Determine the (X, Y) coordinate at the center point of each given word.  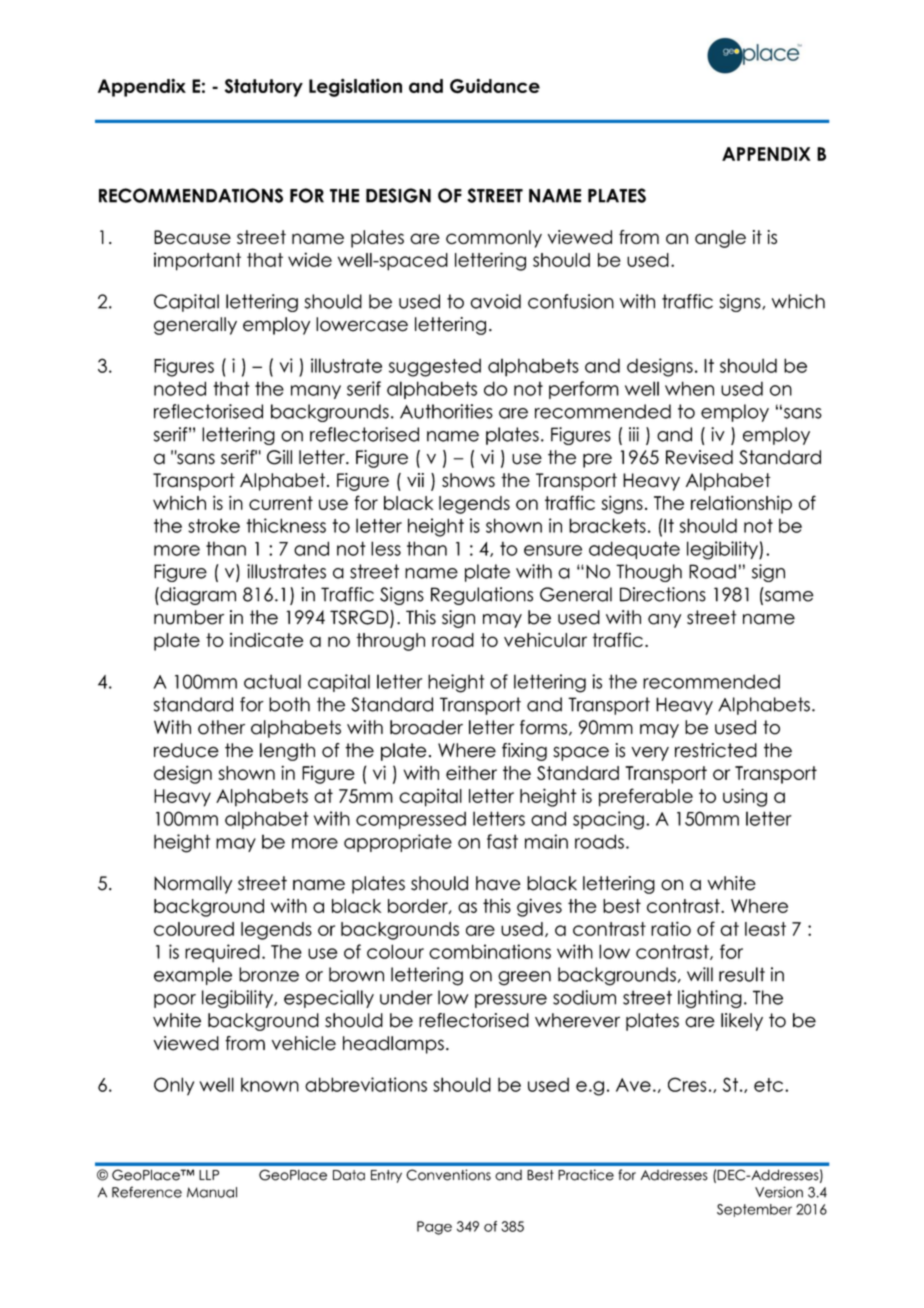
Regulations (482, 596)
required (222, 953)
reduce (186, 750)
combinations (490, 951)
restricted (716, 750)
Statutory (264, 88)
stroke (214, 525)
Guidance (495, 86)
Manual (212, 1192)
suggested (435, 367)
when (689, 388)
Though (649, 573)
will (700, 974)
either (471, 772)
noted (180, 388)
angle (720, 239)
